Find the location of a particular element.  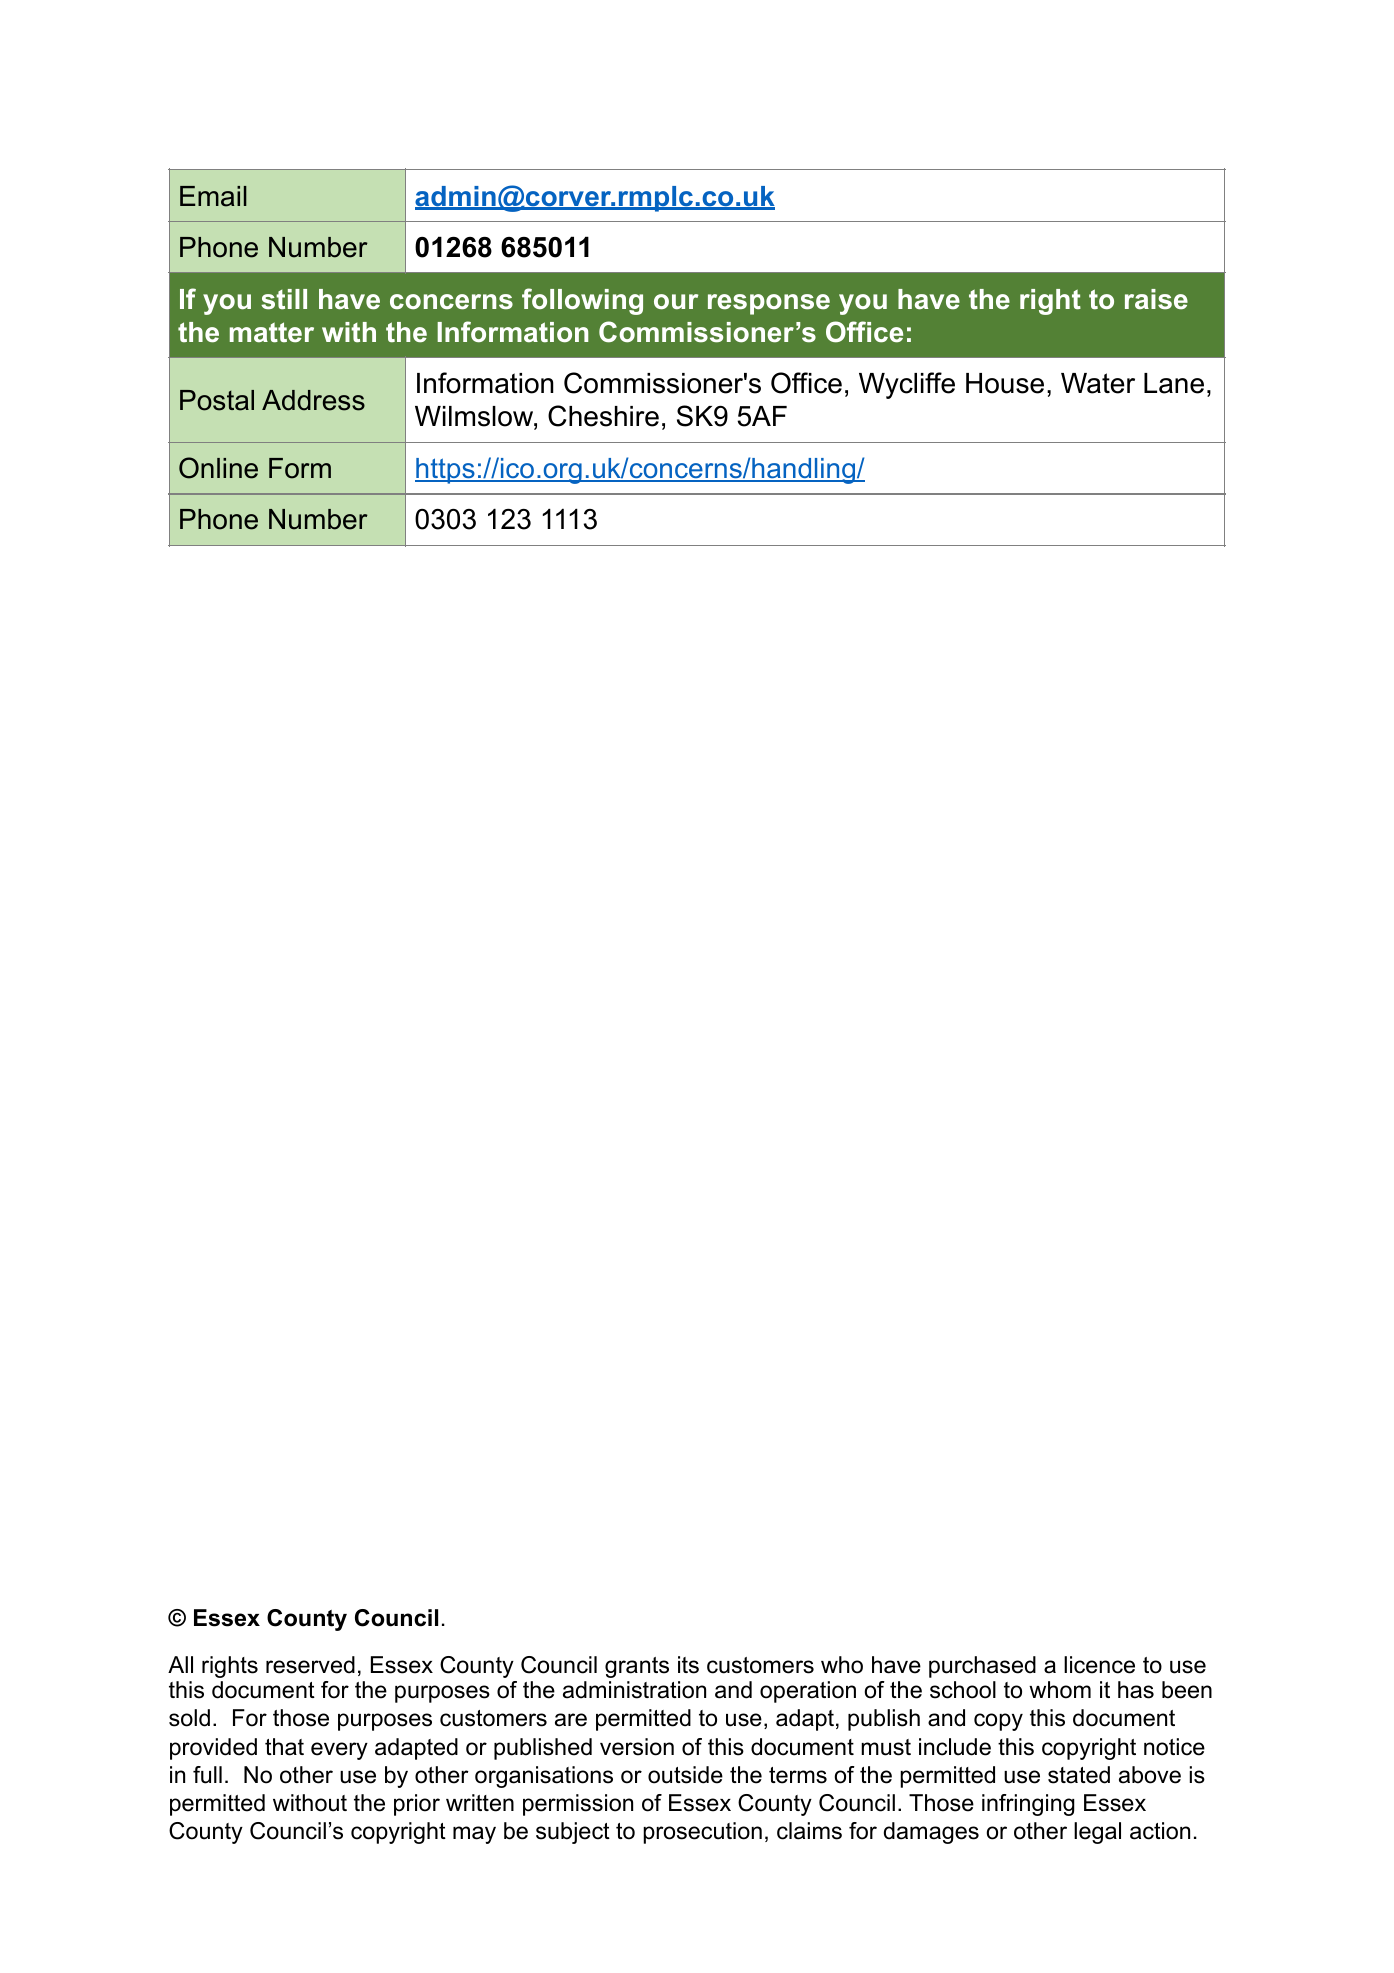

reserved is located at coordinates (310, 1665).
